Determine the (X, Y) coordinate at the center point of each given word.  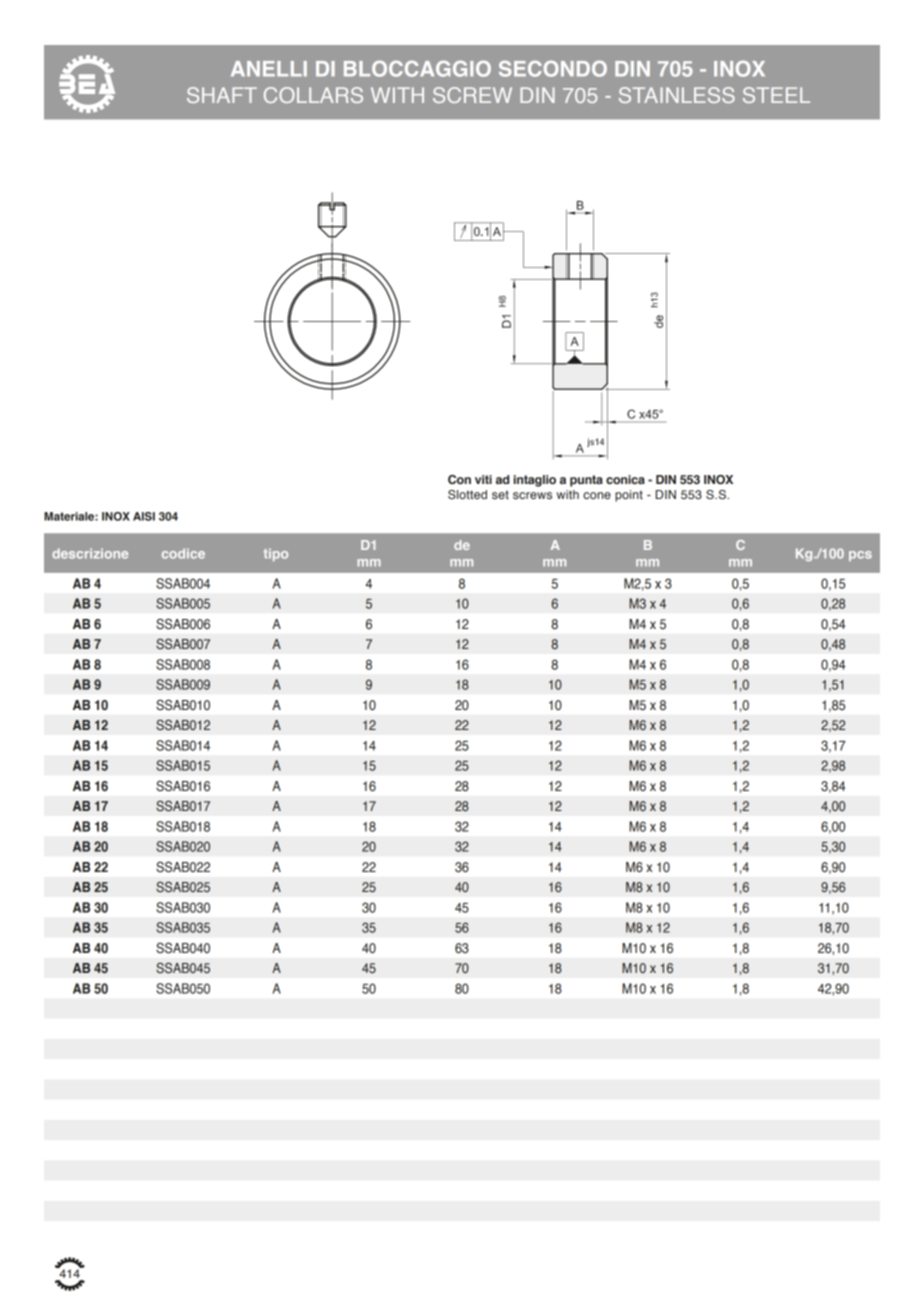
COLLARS (313, 95)
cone (597, 495)
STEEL (776, 95)
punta (586, 481)
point (629, 496)
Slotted (467, 494)
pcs (860, 556)
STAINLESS (677, 95)
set (500, 494)
